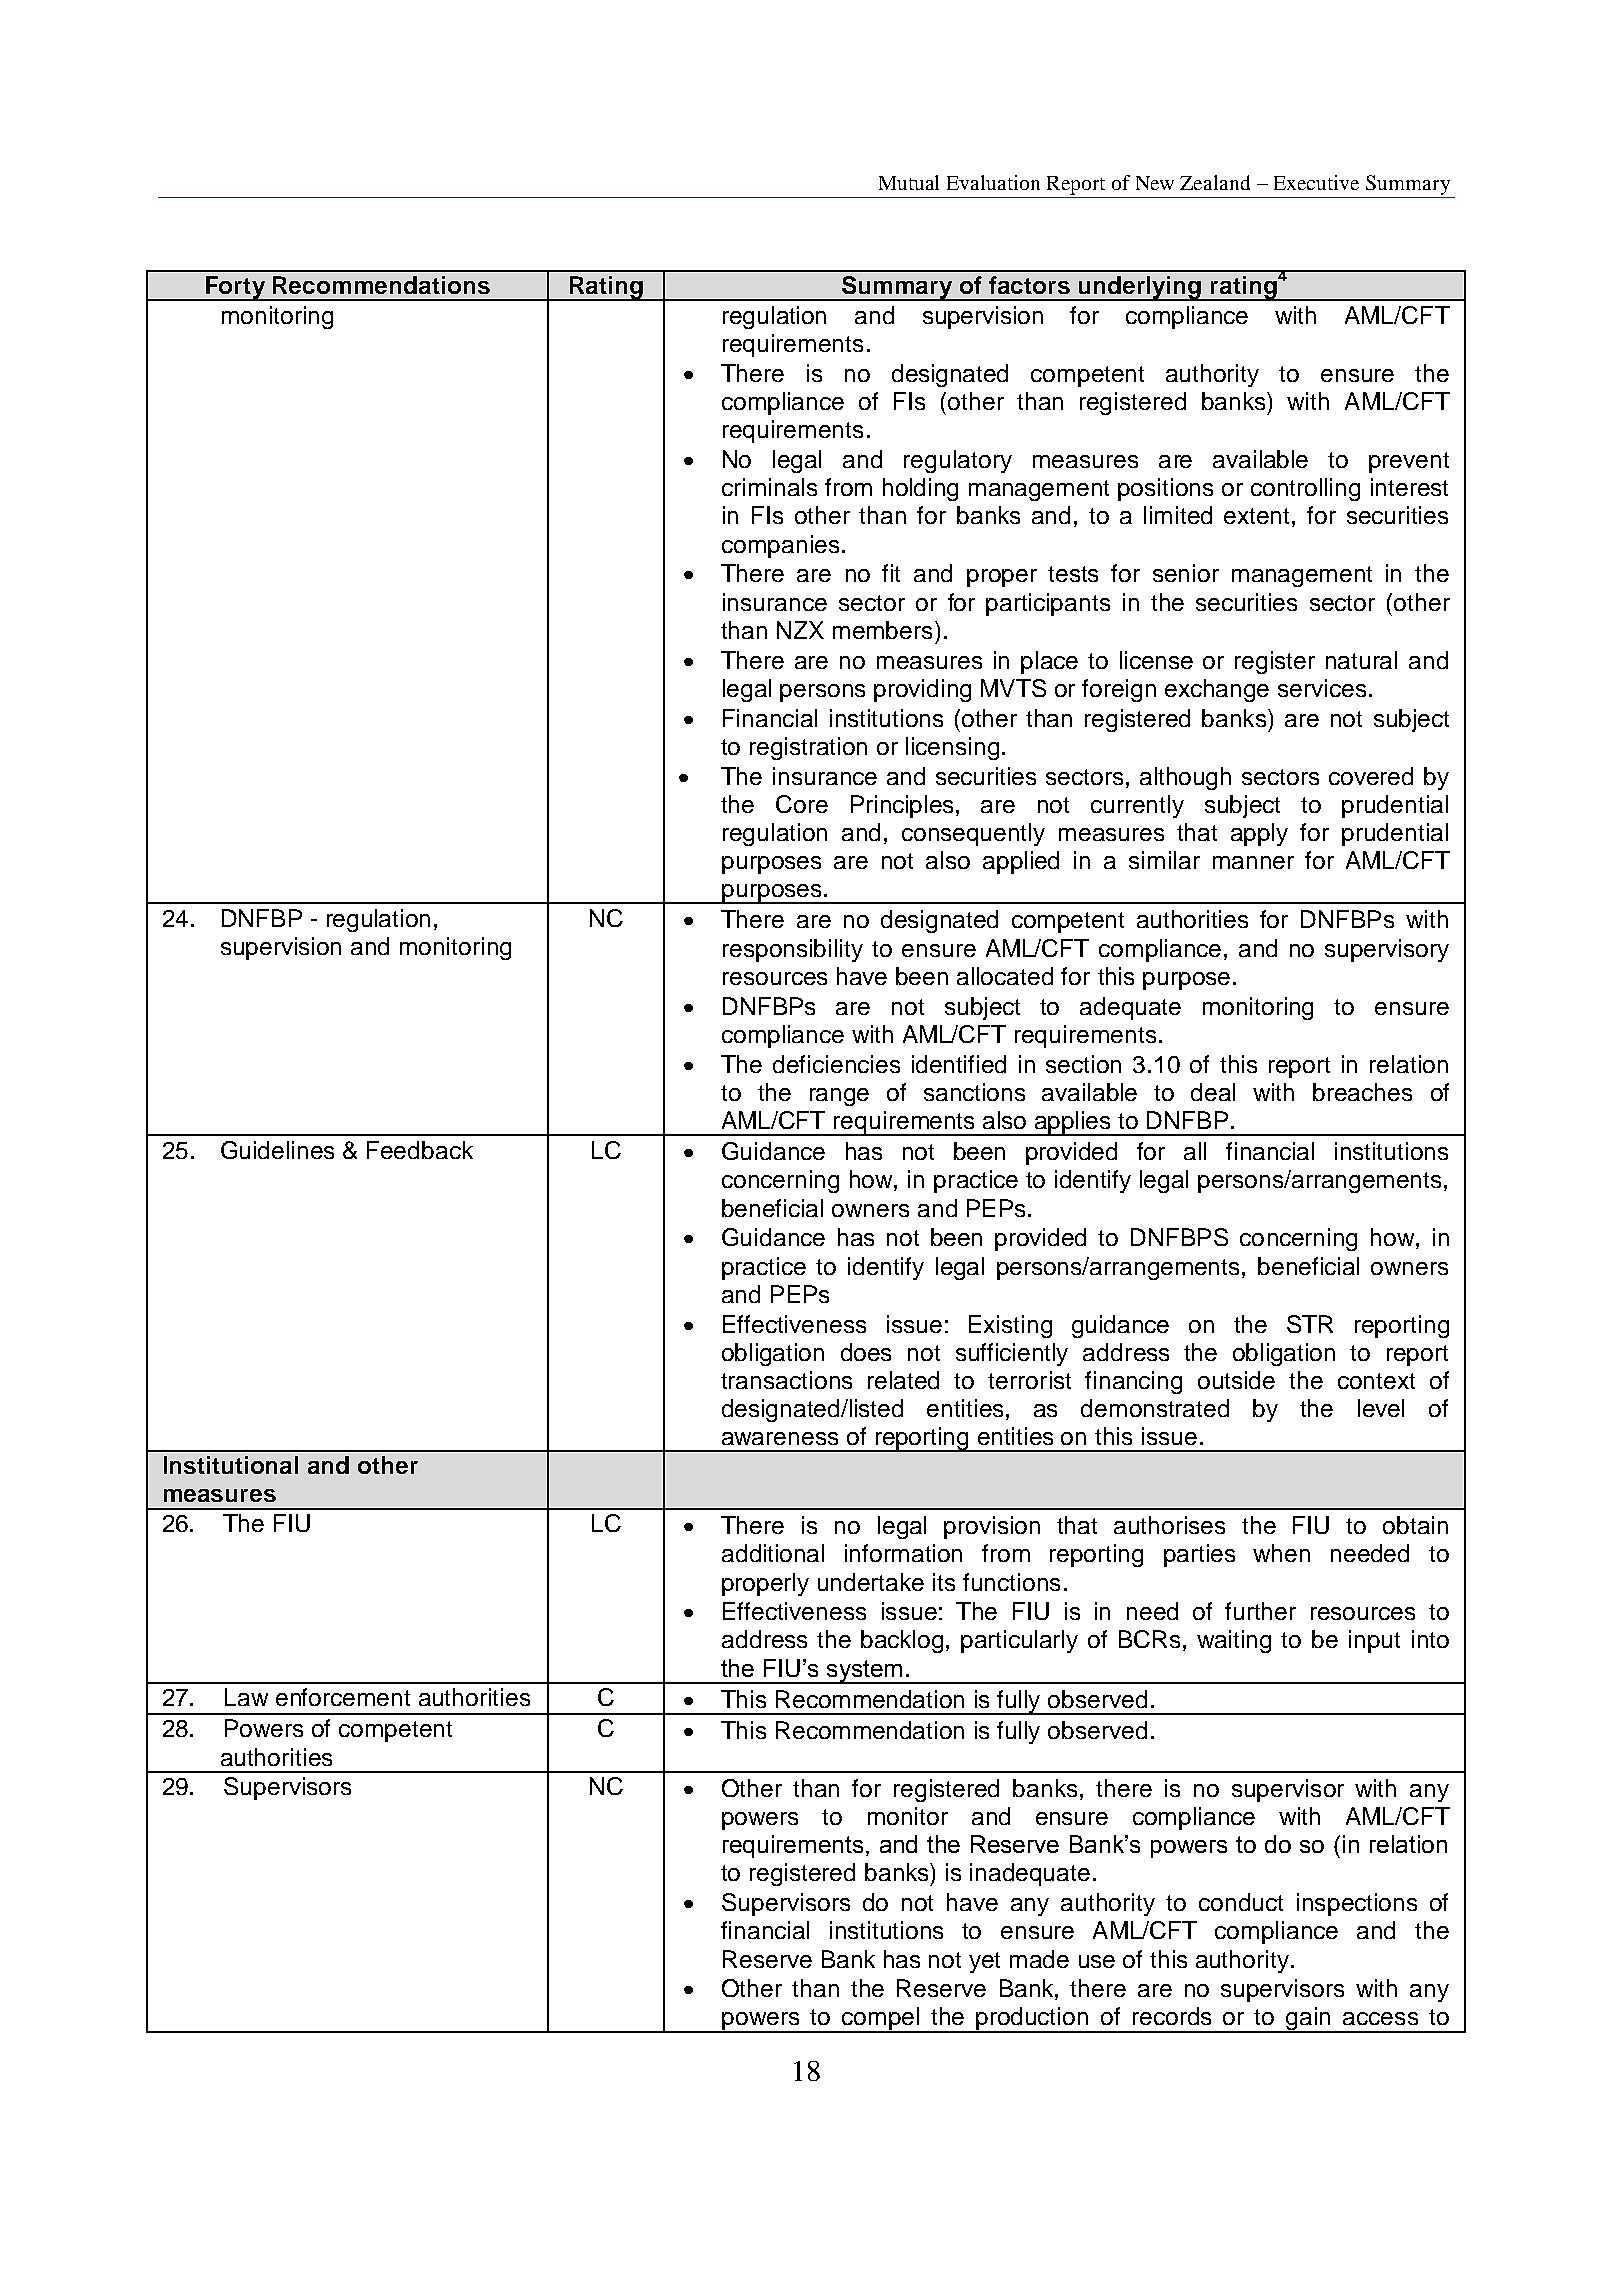 The width and height of the screenshot is (1620, 2292). I want to click on transactions, so click(786, 1380).
